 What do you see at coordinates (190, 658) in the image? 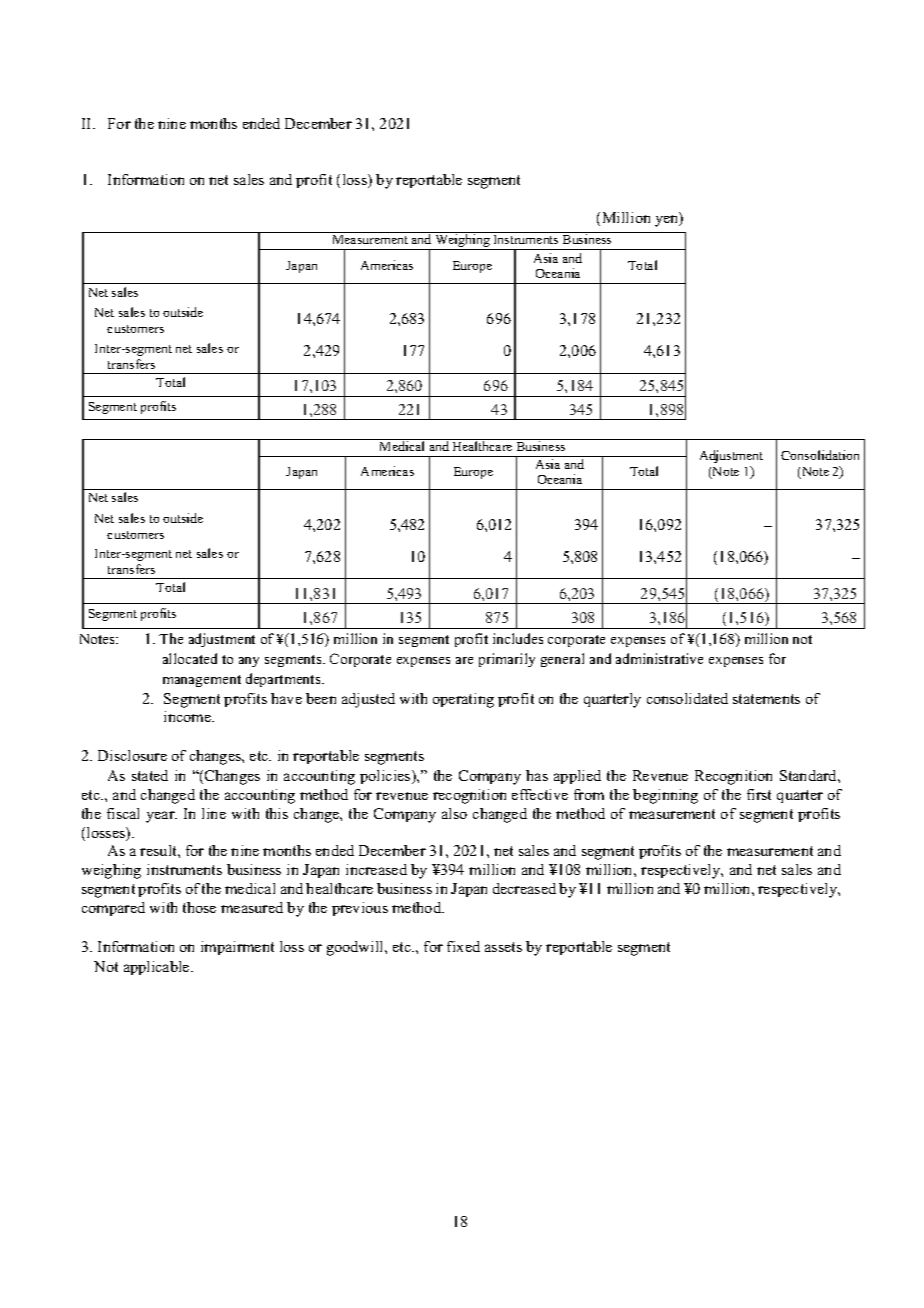
I see `allocated` at bounding box center [190, 658].
